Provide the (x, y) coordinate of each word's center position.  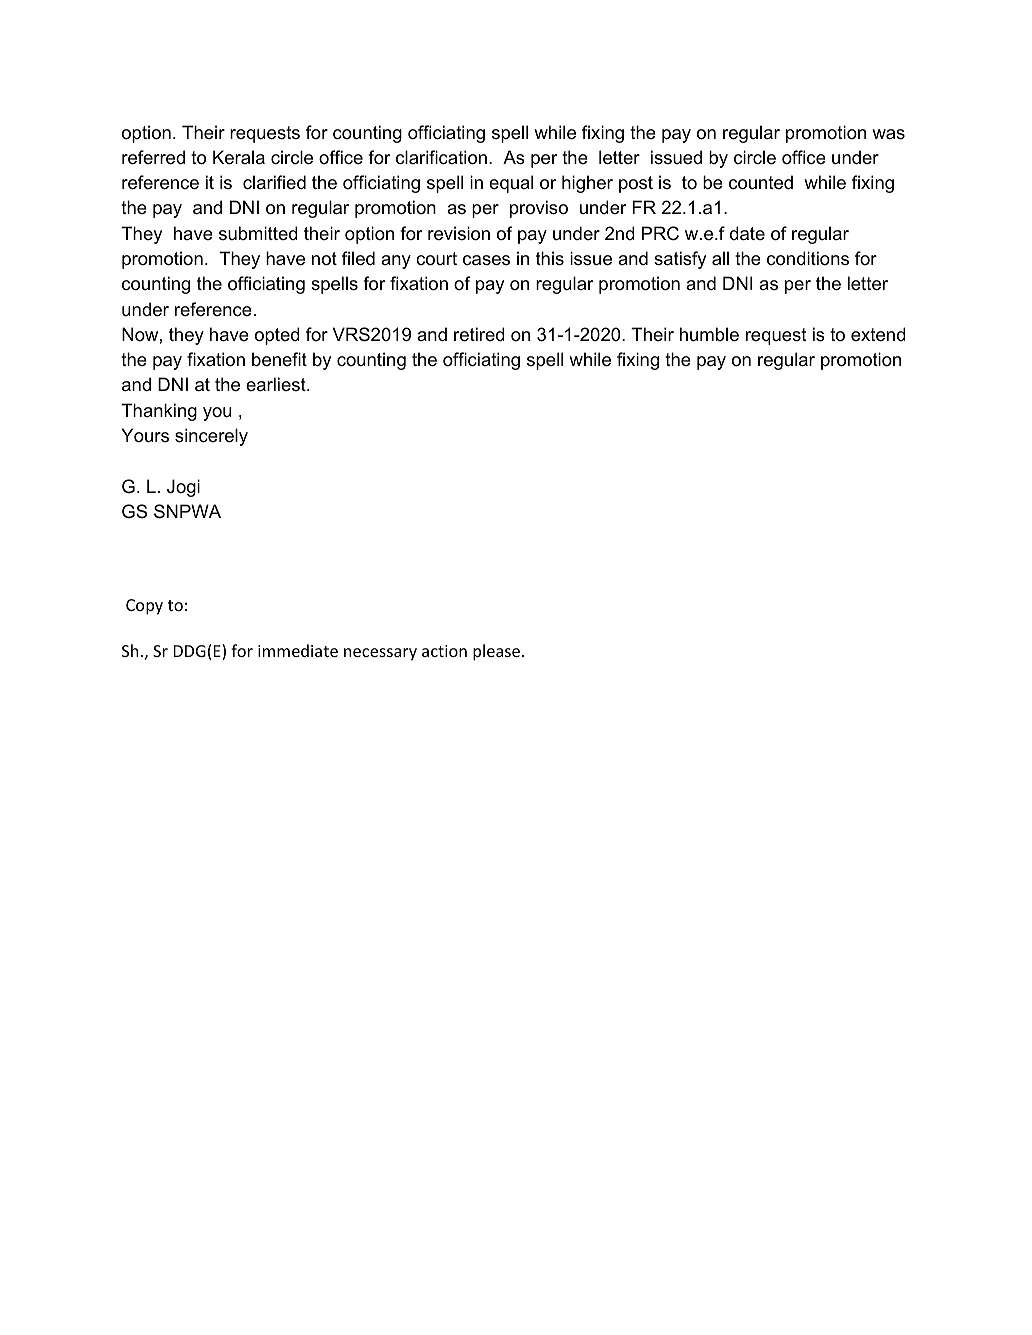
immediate (298, 650)
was (888, 134)
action (444, 651)
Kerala (239, 157)
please (496, 652)
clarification (441, 157)
